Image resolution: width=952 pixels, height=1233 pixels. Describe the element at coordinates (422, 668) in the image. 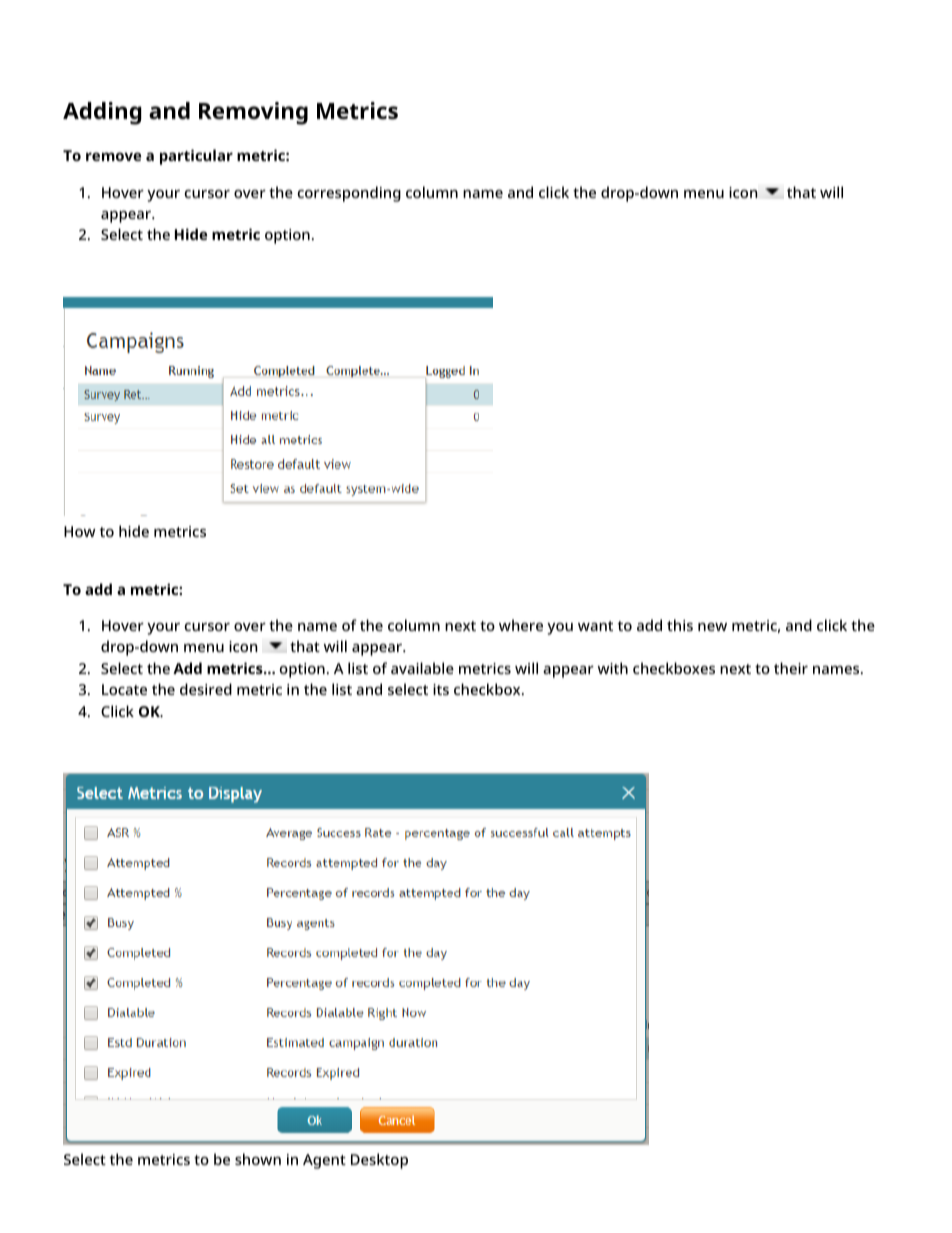

I see `available` at that location.
